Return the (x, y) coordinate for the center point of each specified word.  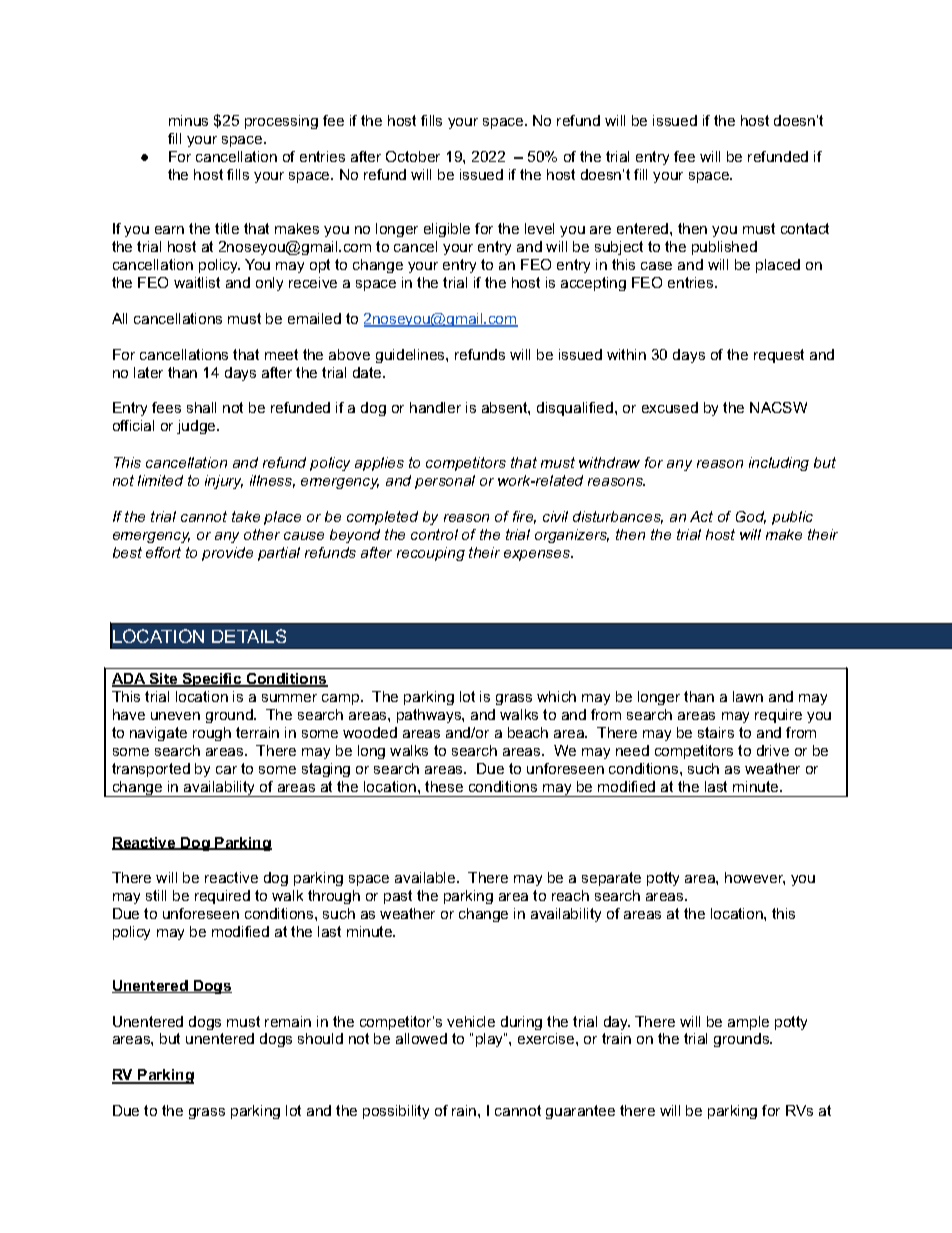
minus (188, 120)
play (490, 1040)
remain (288, 1021)
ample (748, 1023)
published (724, 248)
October (413, 156)
